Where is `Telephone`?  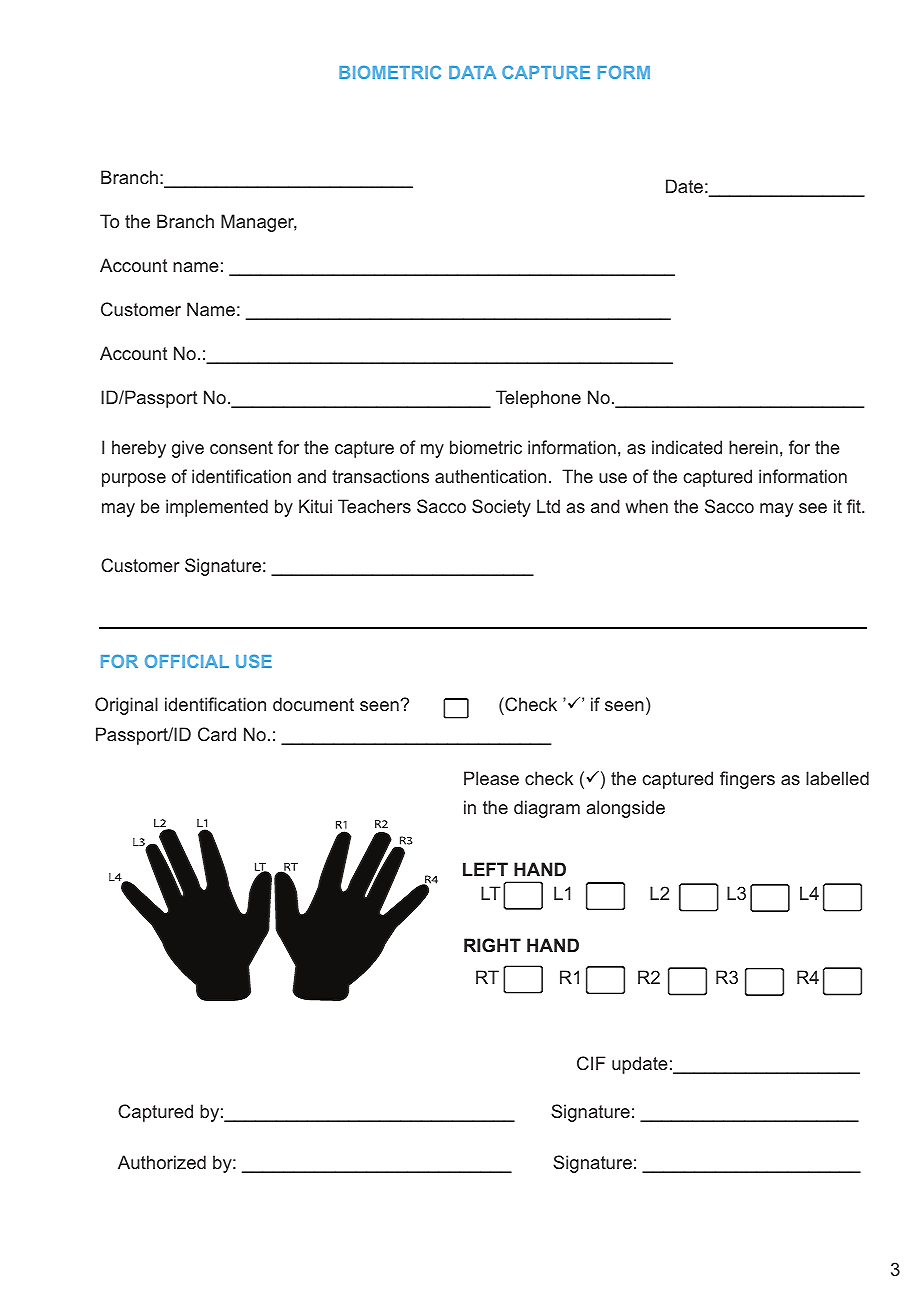
Telephone is located at coordinates (538, 399).
